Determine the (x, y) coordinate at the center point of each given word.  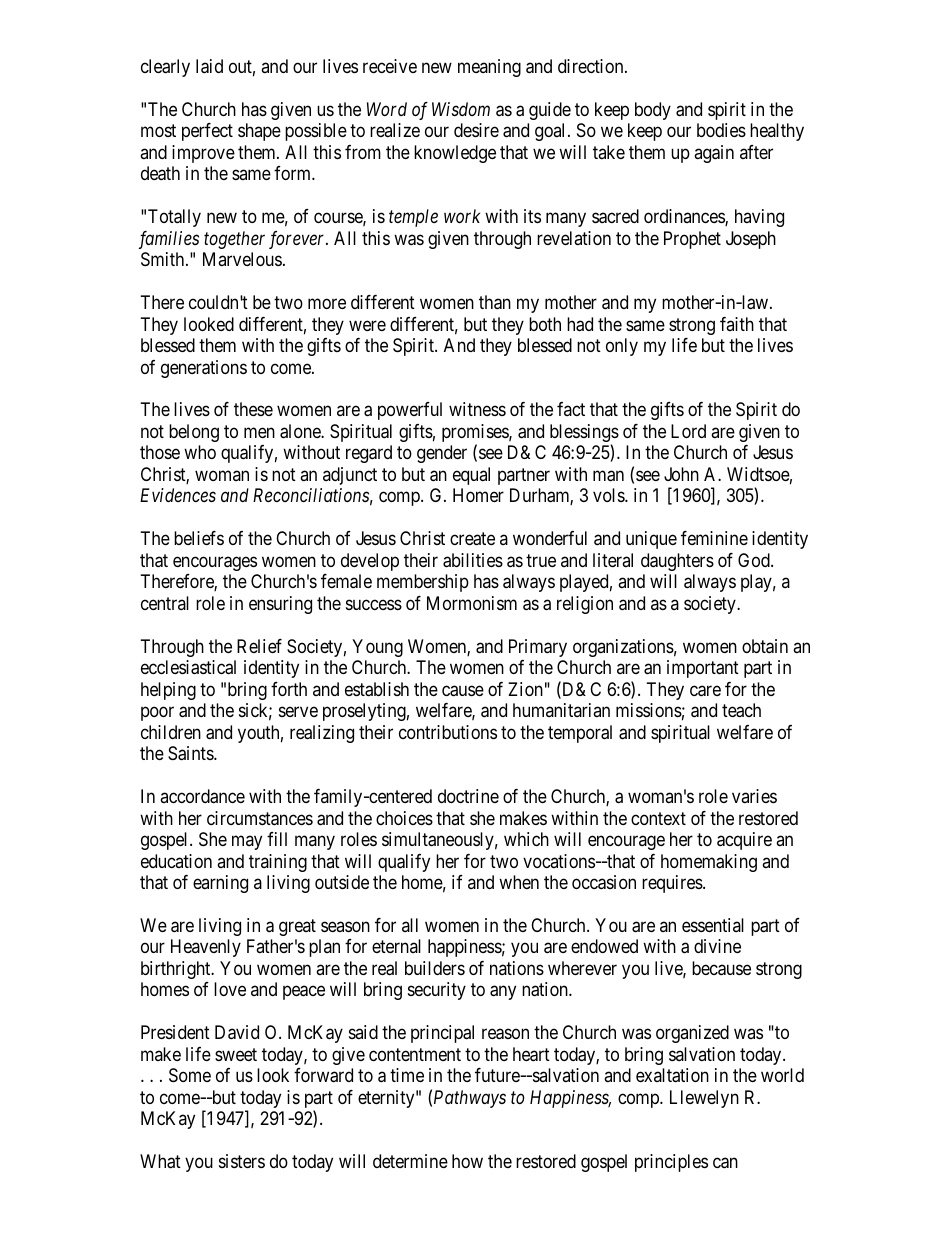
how (467, 1161)
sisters (242, 1161)
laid (209, 66)
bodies (721, 130)
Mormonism (472, 603)
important (703, 669)
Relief (259, 646)
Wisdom (461, 109)
